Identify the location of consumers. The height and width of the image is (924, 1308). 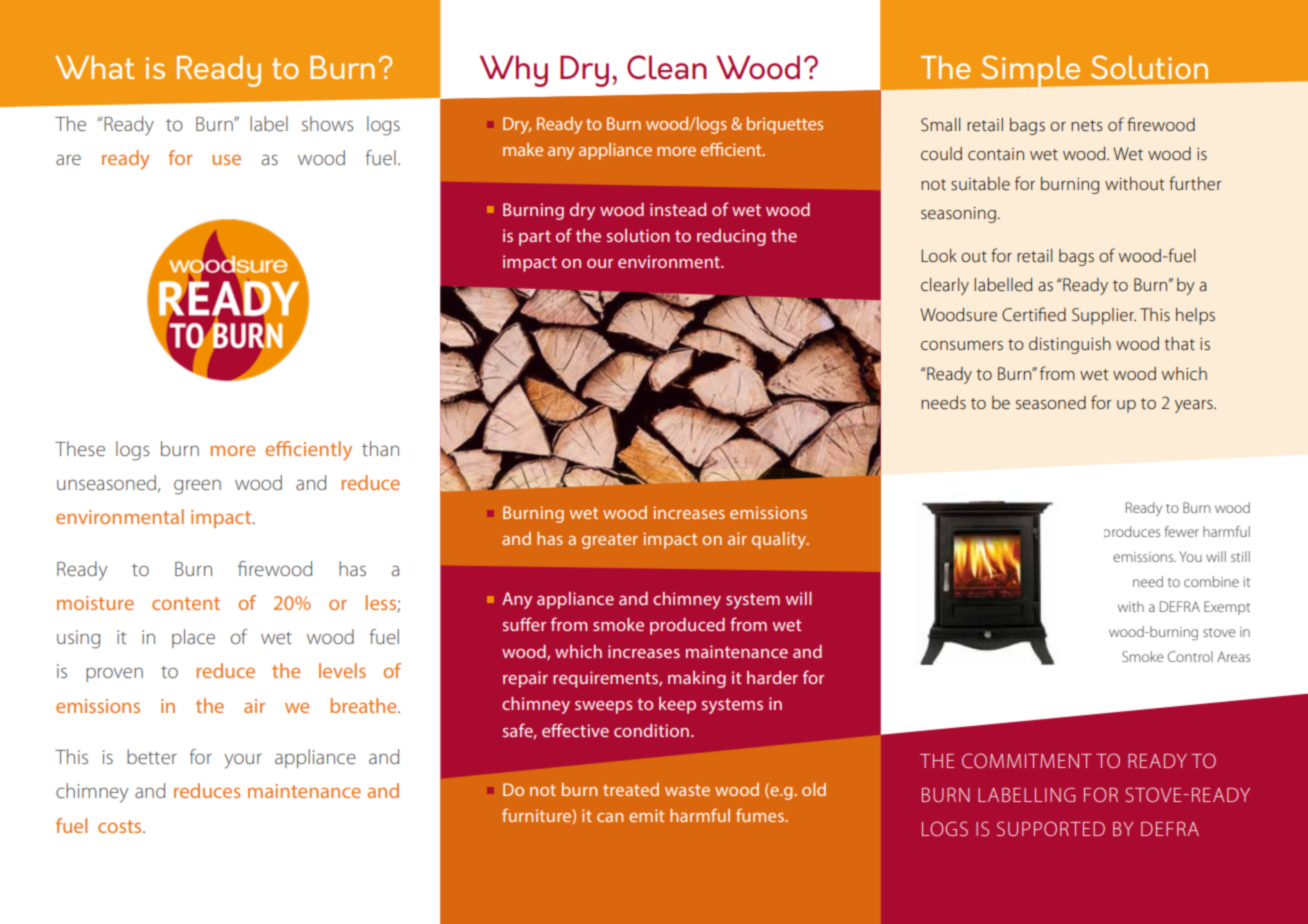
(962, 346).
